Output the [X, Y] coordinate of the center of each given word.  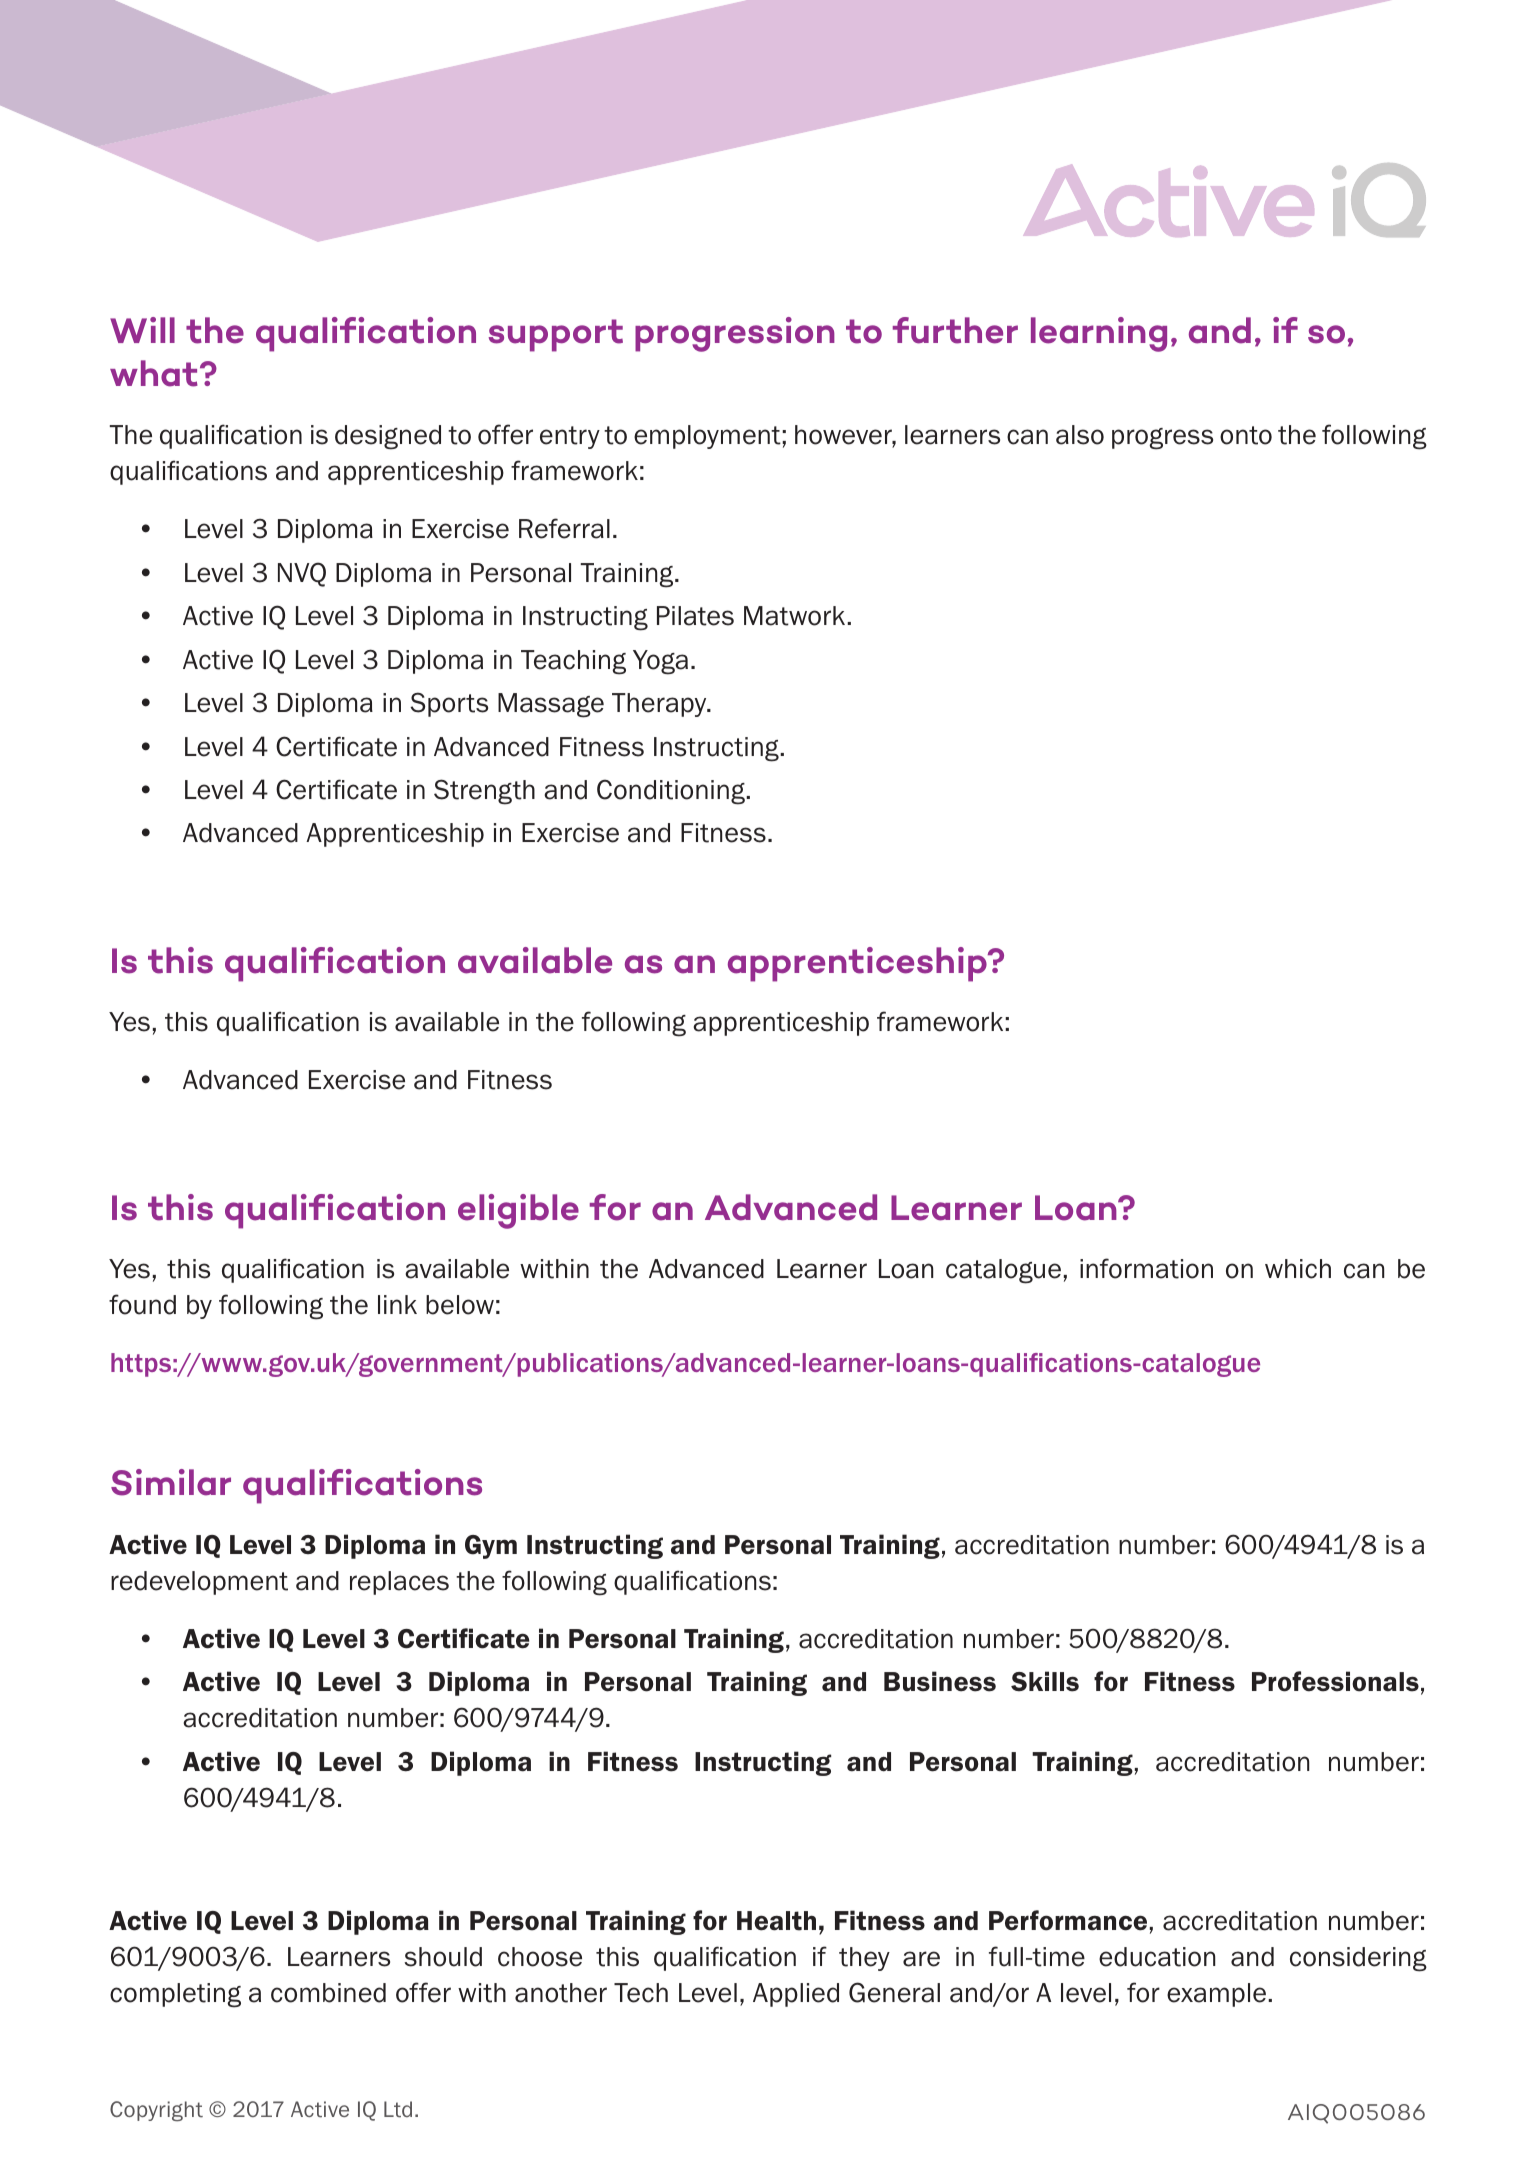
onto [1246, 435]
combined [328, 1993]
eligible [518, 1211]
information [1146, 1268]
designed [388, 437]
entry [570, 437]
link [397, 1304]
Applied [796, 1995]
